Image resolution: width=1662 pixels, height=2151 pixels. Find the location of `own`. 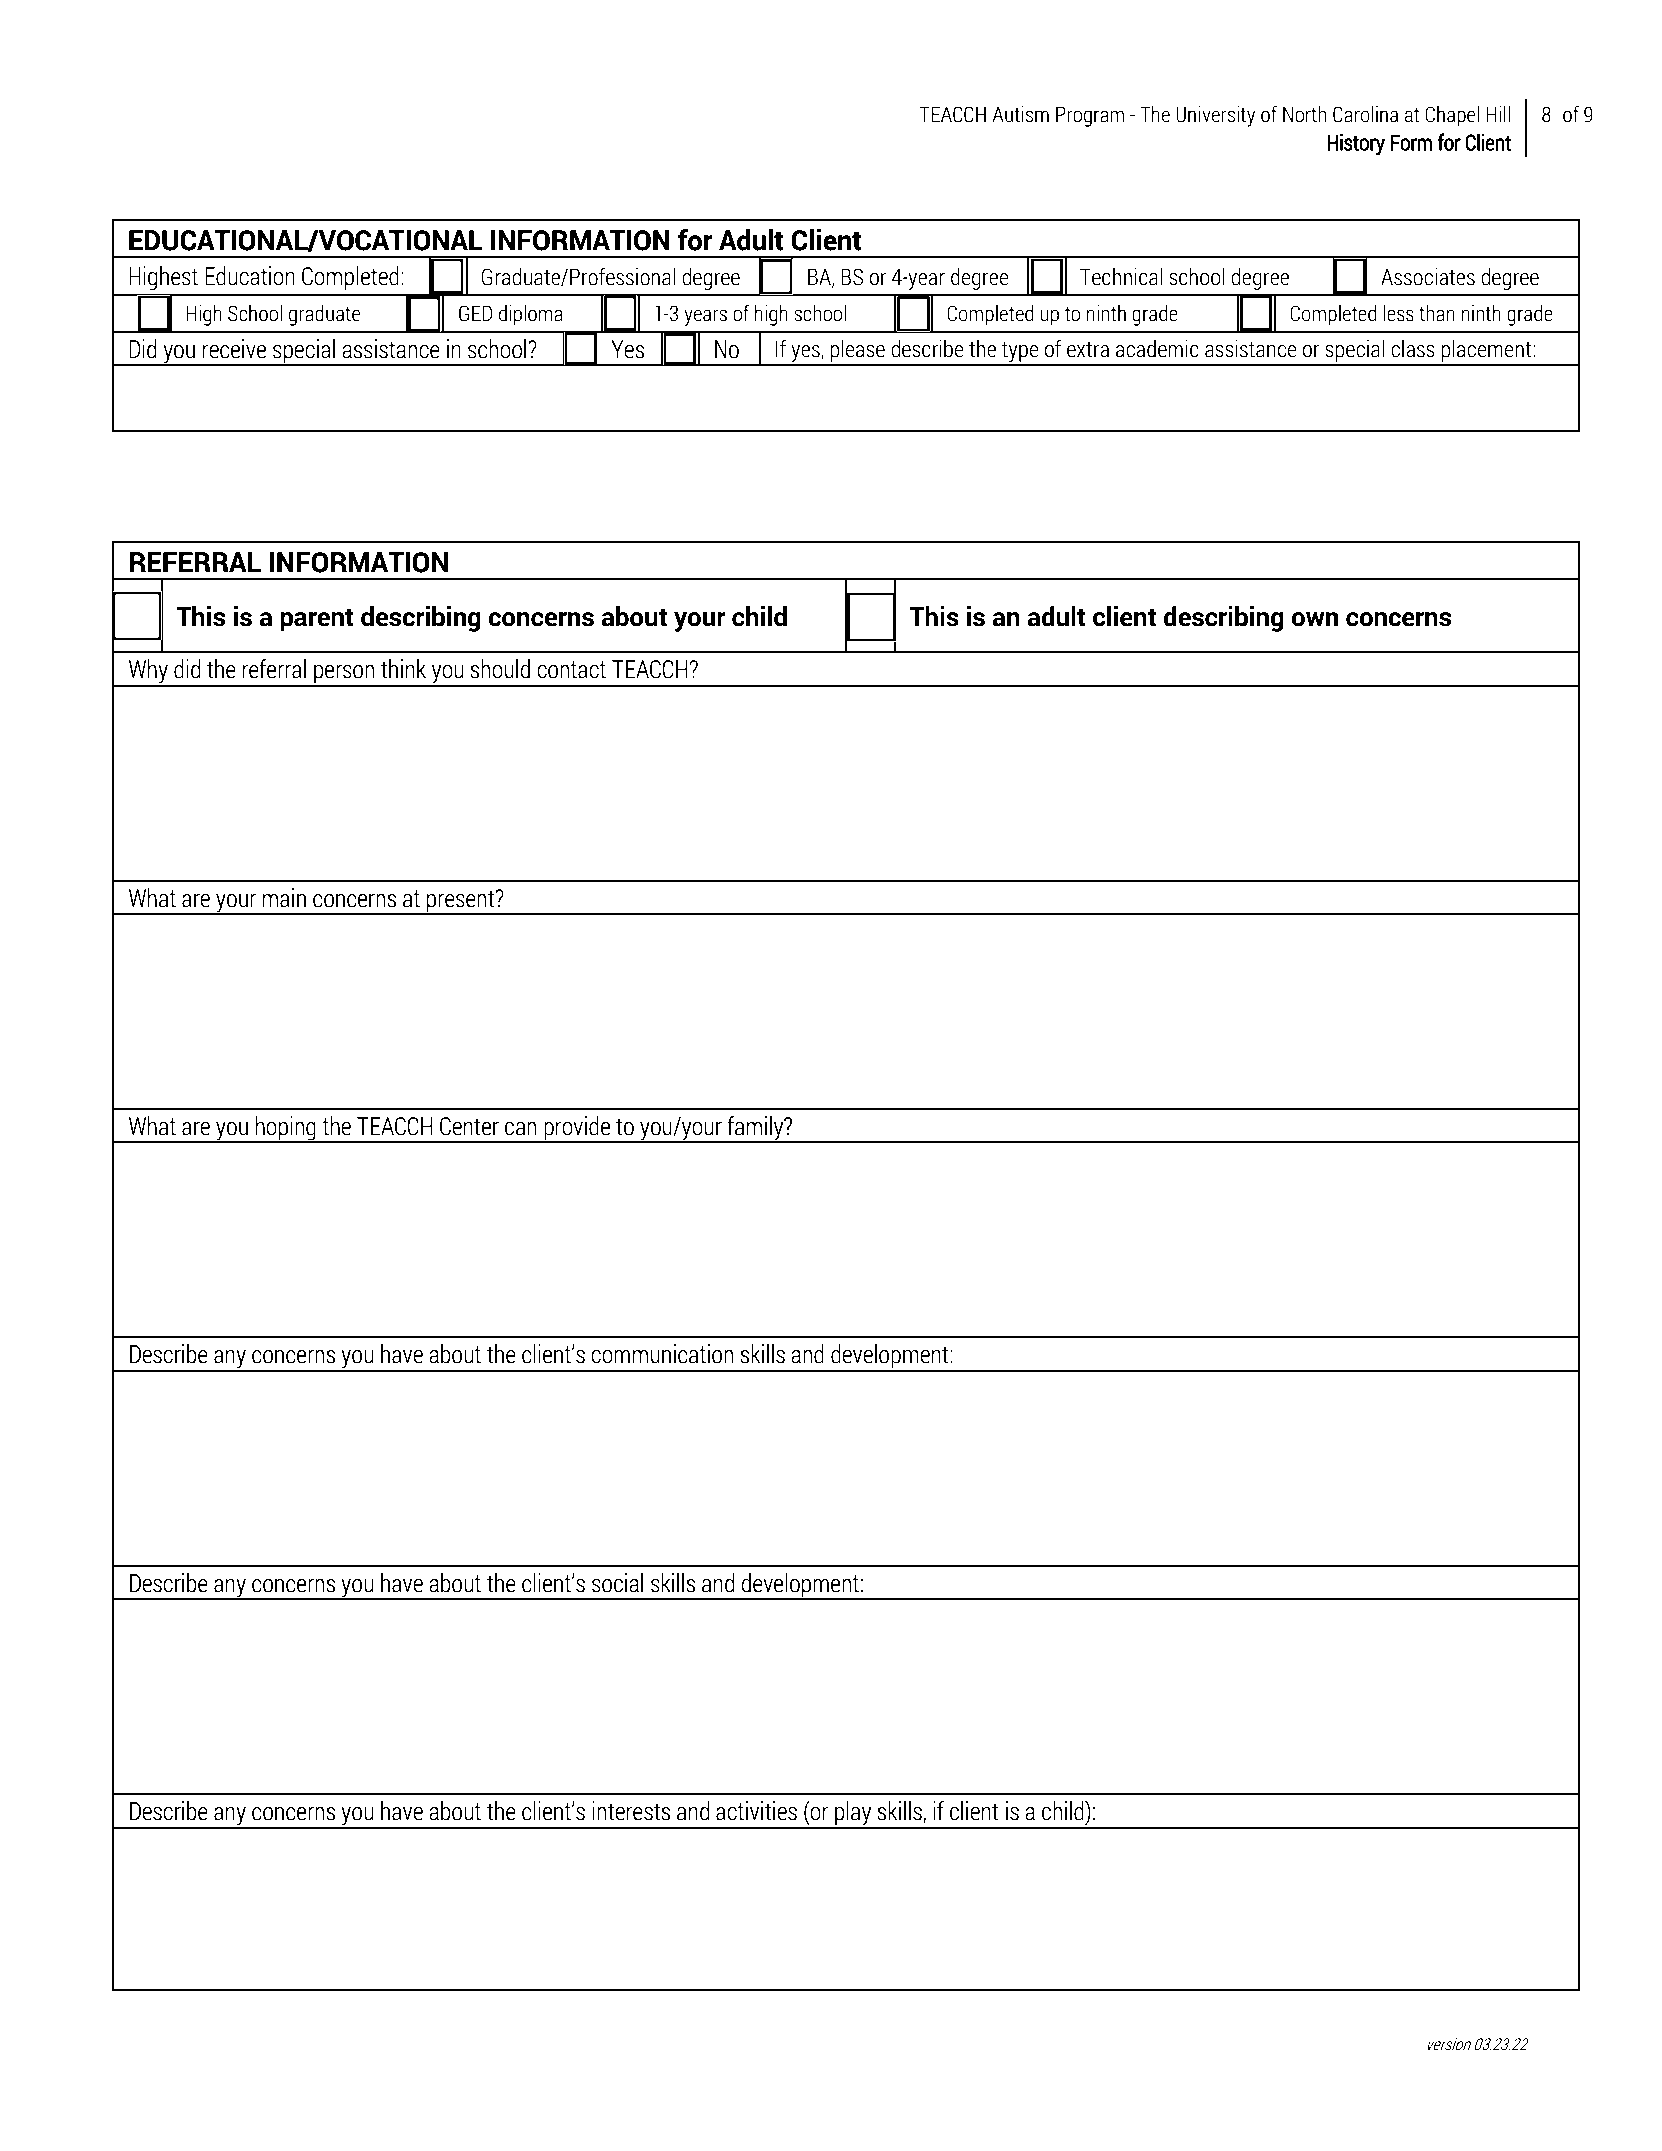

own is located at coordinates (1314, 619).
